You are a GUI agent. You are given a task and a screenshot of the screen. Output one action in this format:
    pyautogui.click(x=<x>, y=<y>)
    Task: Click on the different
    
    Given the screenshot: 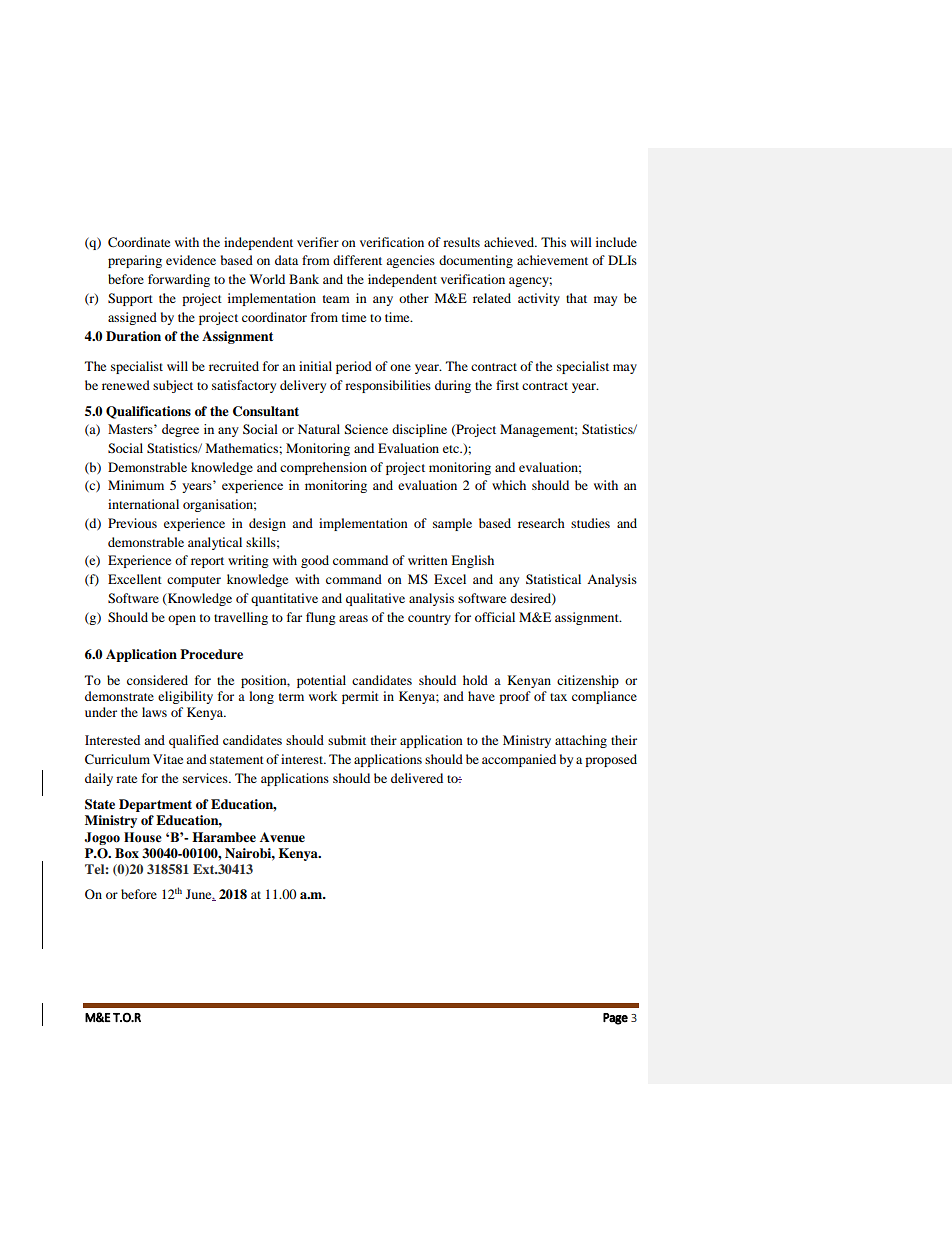 What is the action you would take?
    pyautogui.click(x=357, y=260)
